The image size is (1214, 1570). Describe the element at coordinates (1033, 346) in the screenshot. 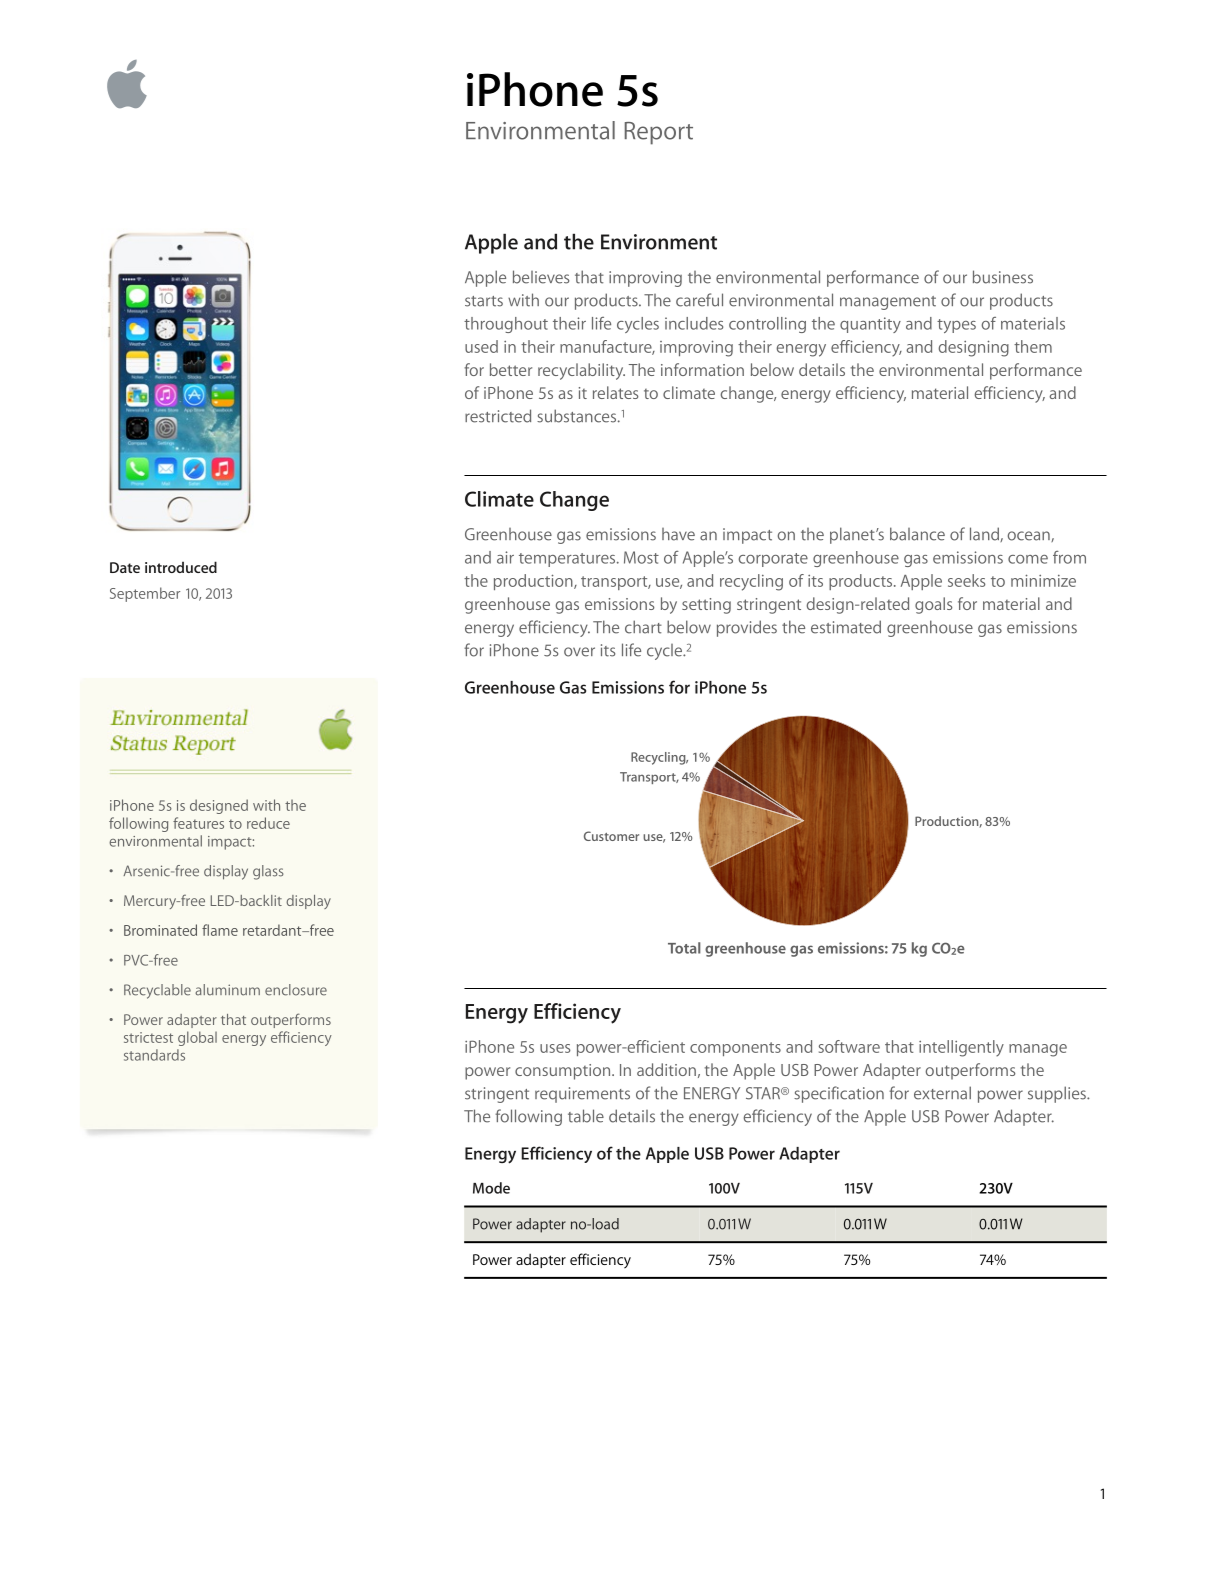

I see `them` at that location.
